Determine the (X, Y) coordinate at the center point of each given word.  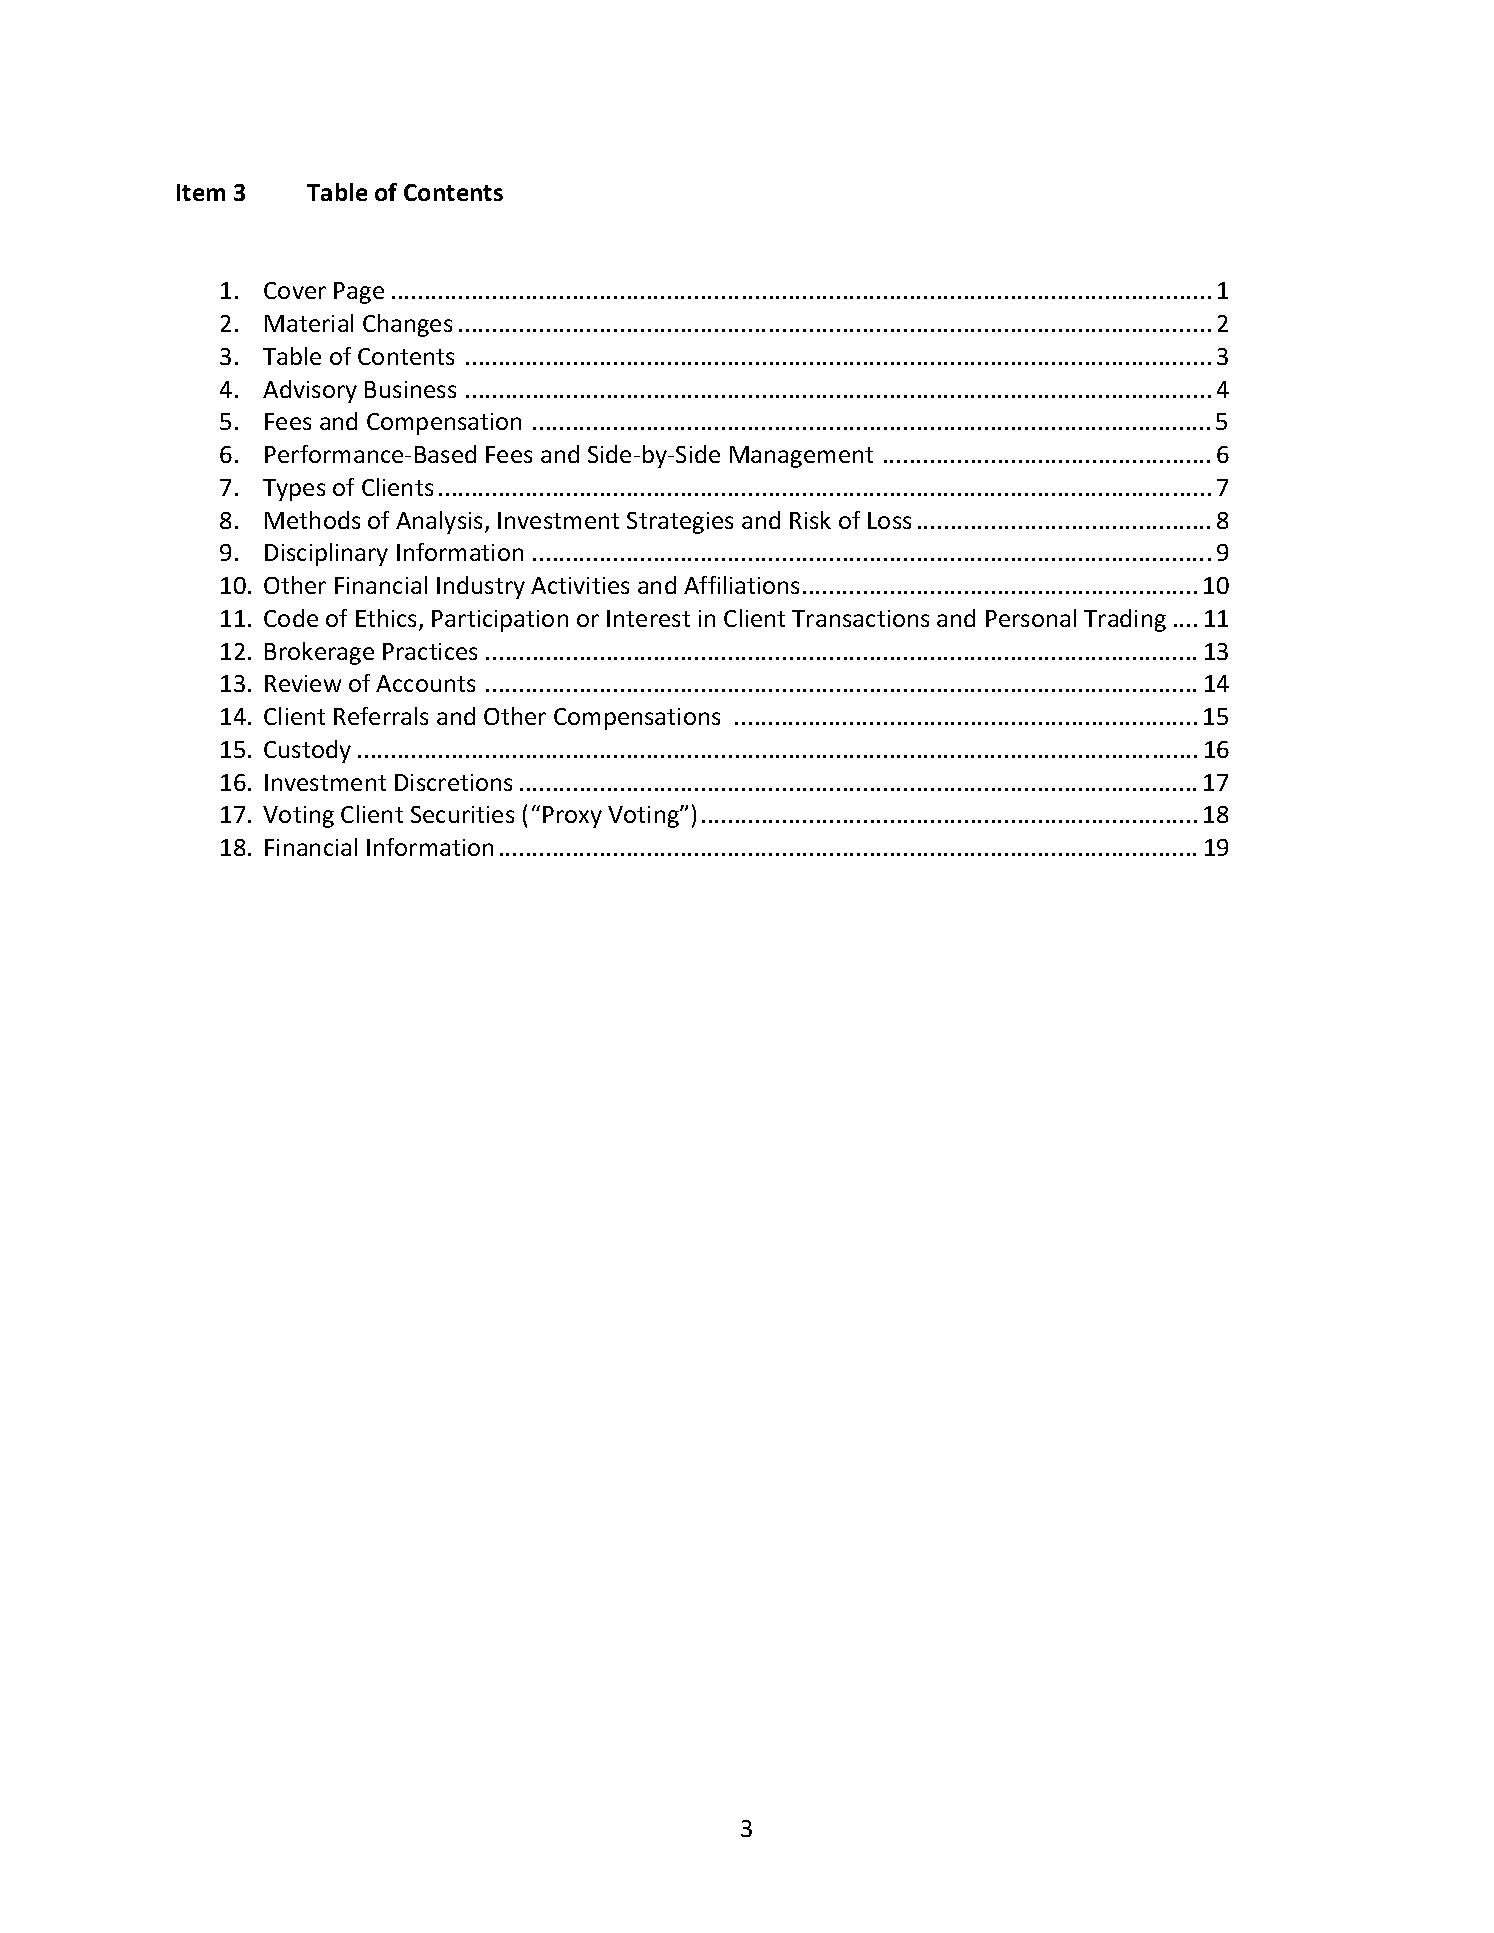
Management (801, 457)
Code (291, 618)
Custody (307, 751)
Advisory (310, 391)
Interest (648, 618)
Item (201, 192)
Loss (889, 520)
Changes (407, 325)
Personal (1031, 618)
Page (359, 293)
